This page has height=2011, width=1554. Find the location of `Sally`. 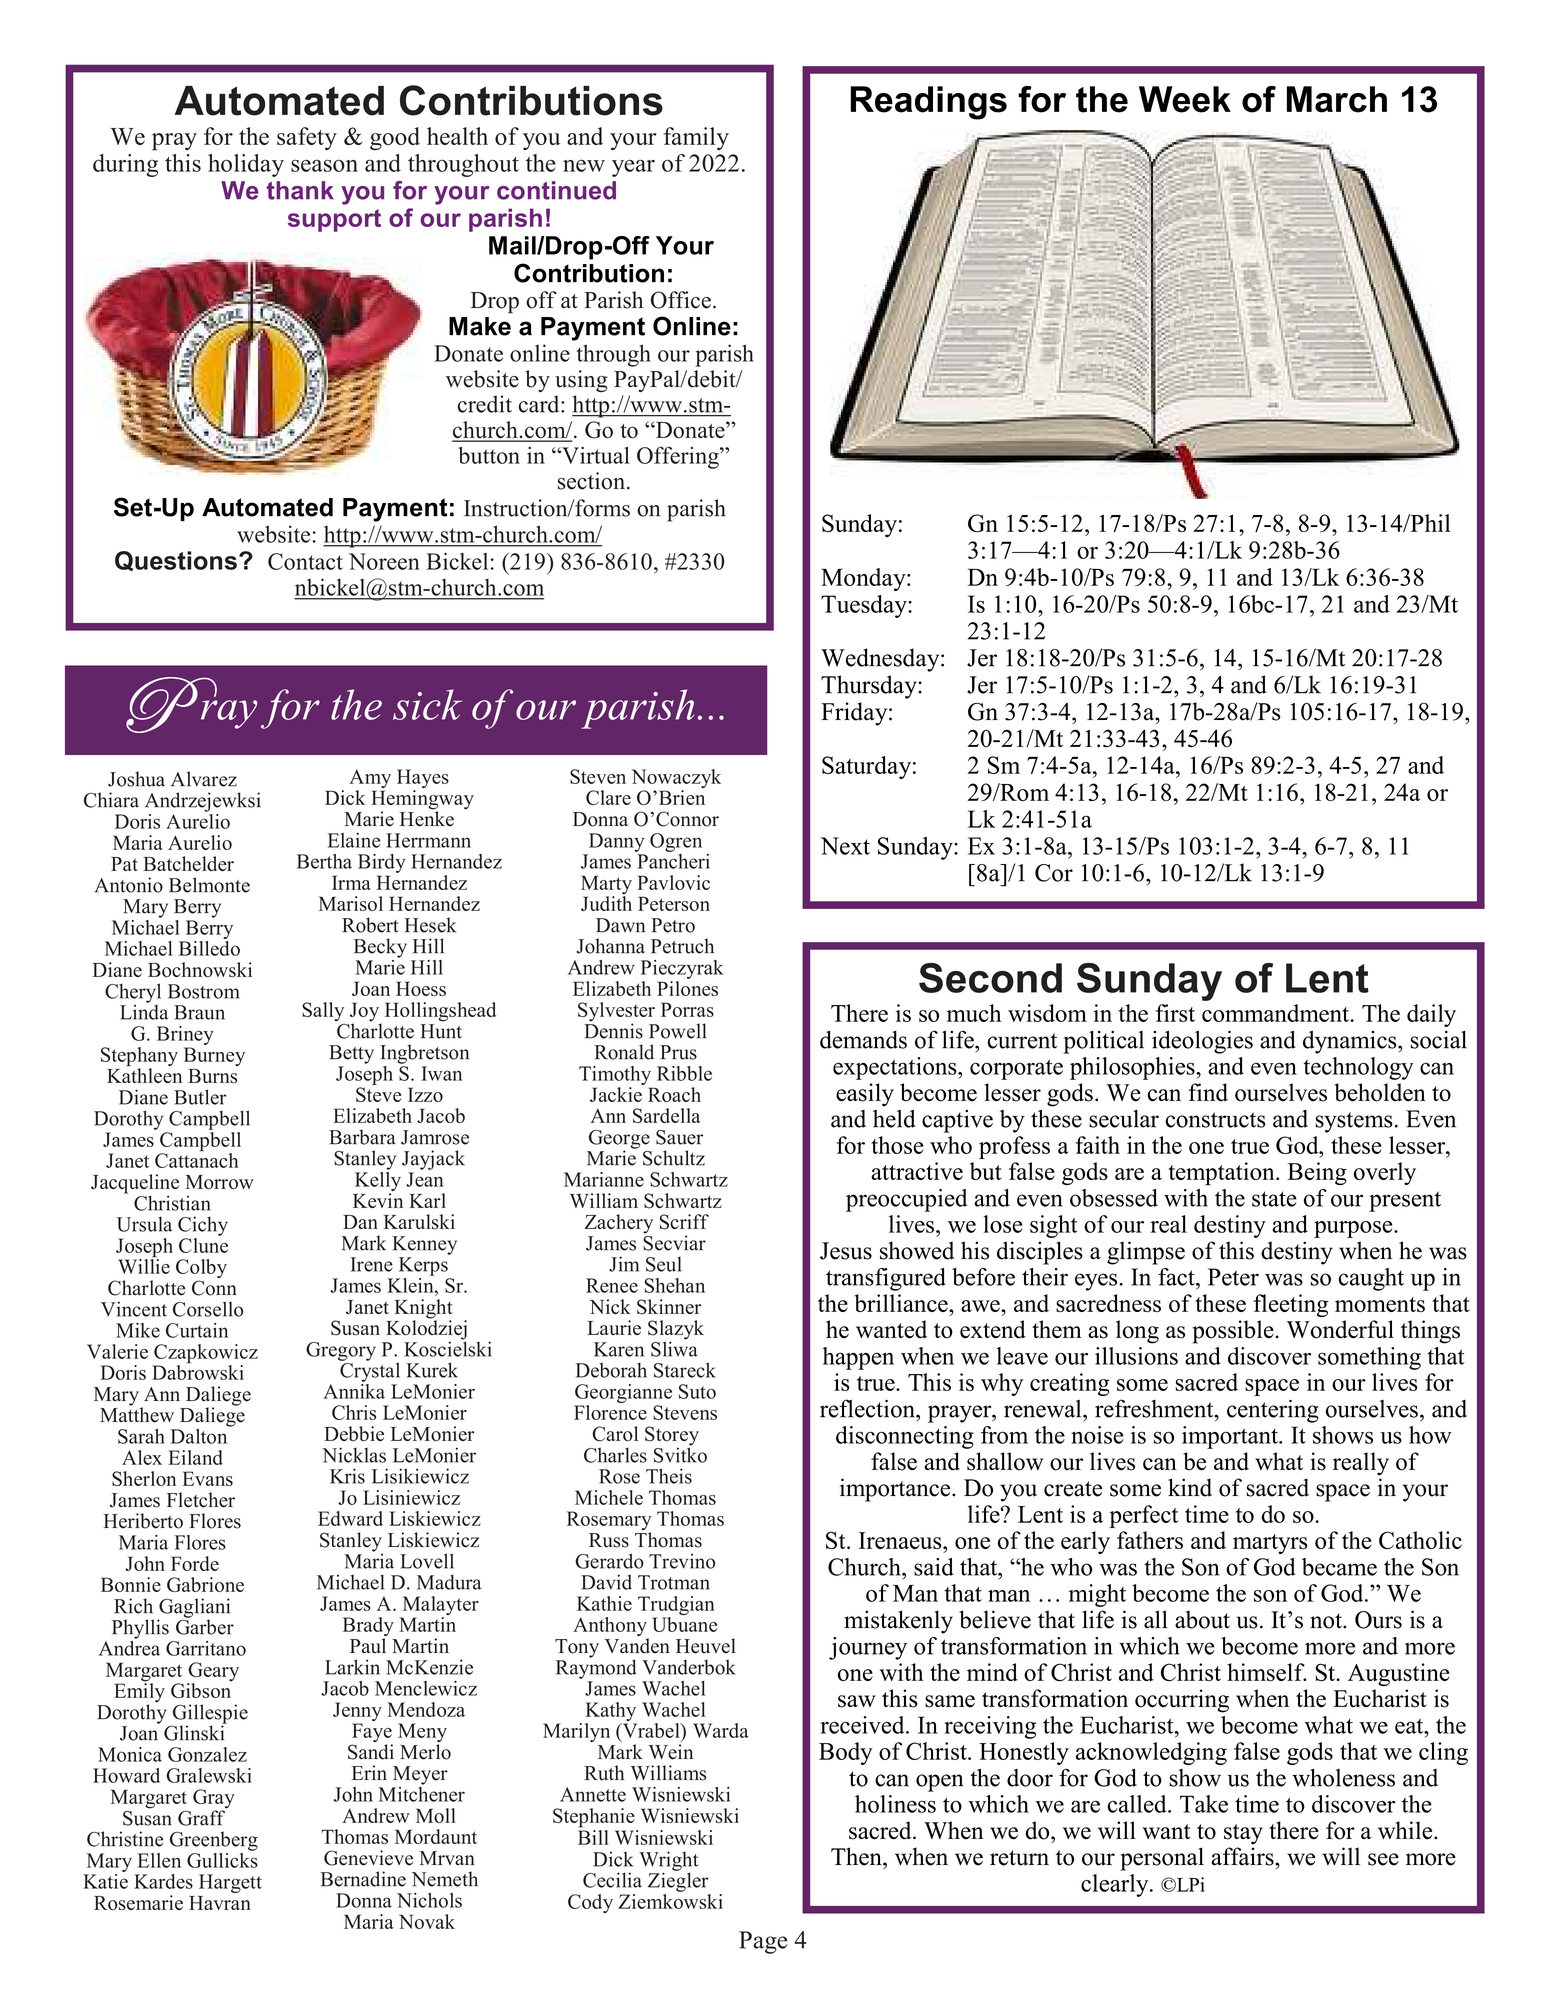

Sally is located at coordinates (323, 1012).
